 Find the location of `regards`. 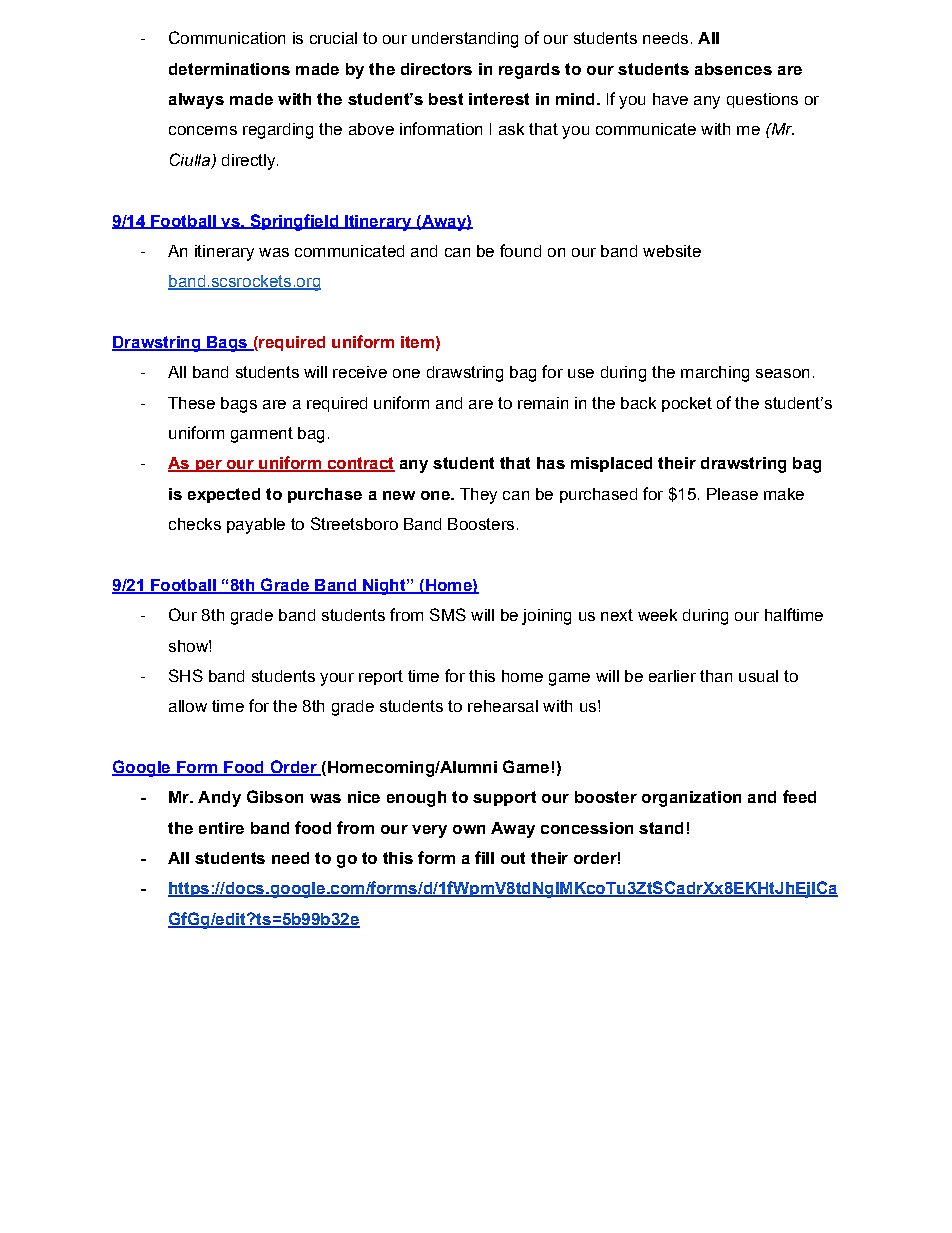

regards is located at coordinates (529, 71).
